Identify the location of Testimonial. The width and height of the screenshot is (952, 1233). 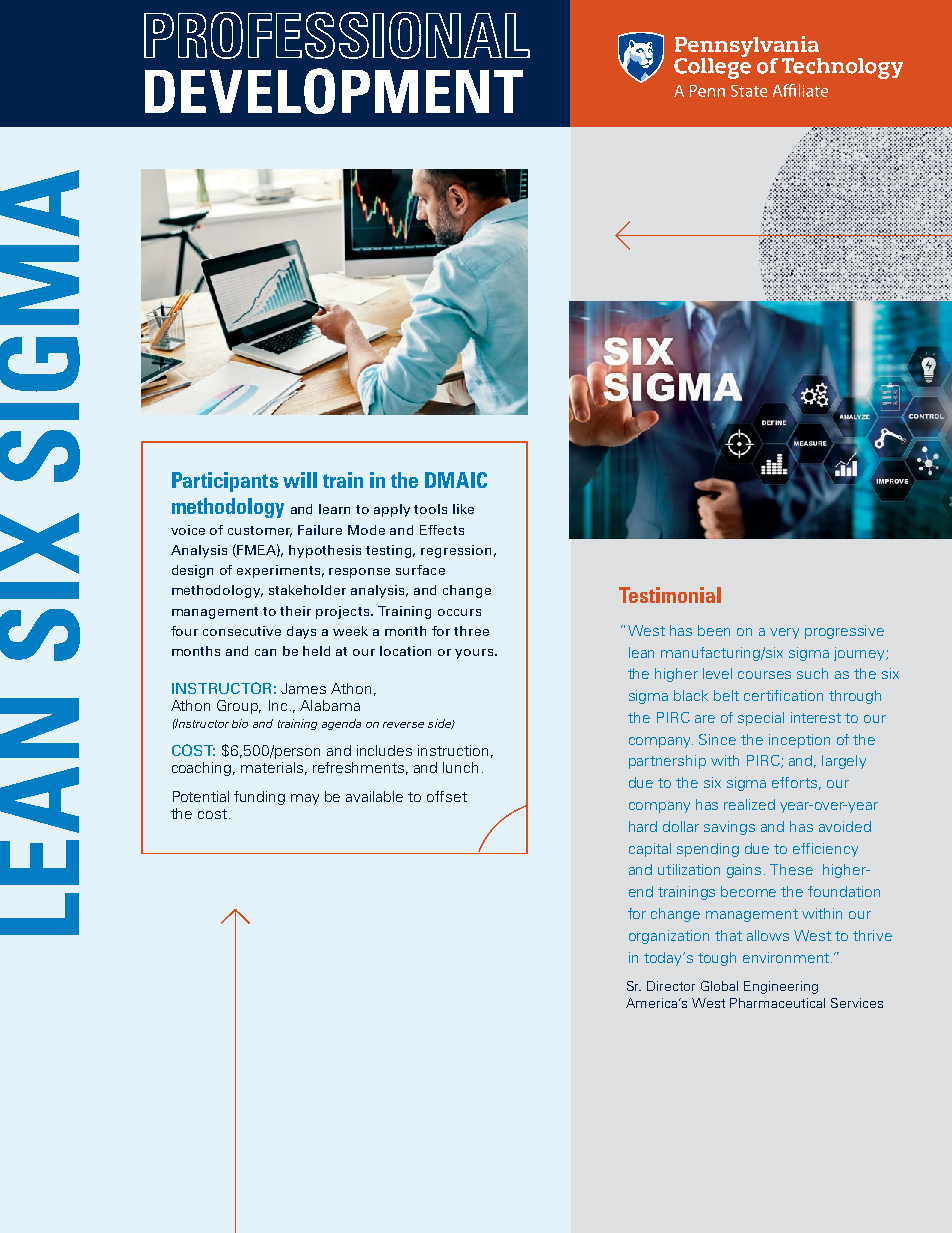
(670, 595).
